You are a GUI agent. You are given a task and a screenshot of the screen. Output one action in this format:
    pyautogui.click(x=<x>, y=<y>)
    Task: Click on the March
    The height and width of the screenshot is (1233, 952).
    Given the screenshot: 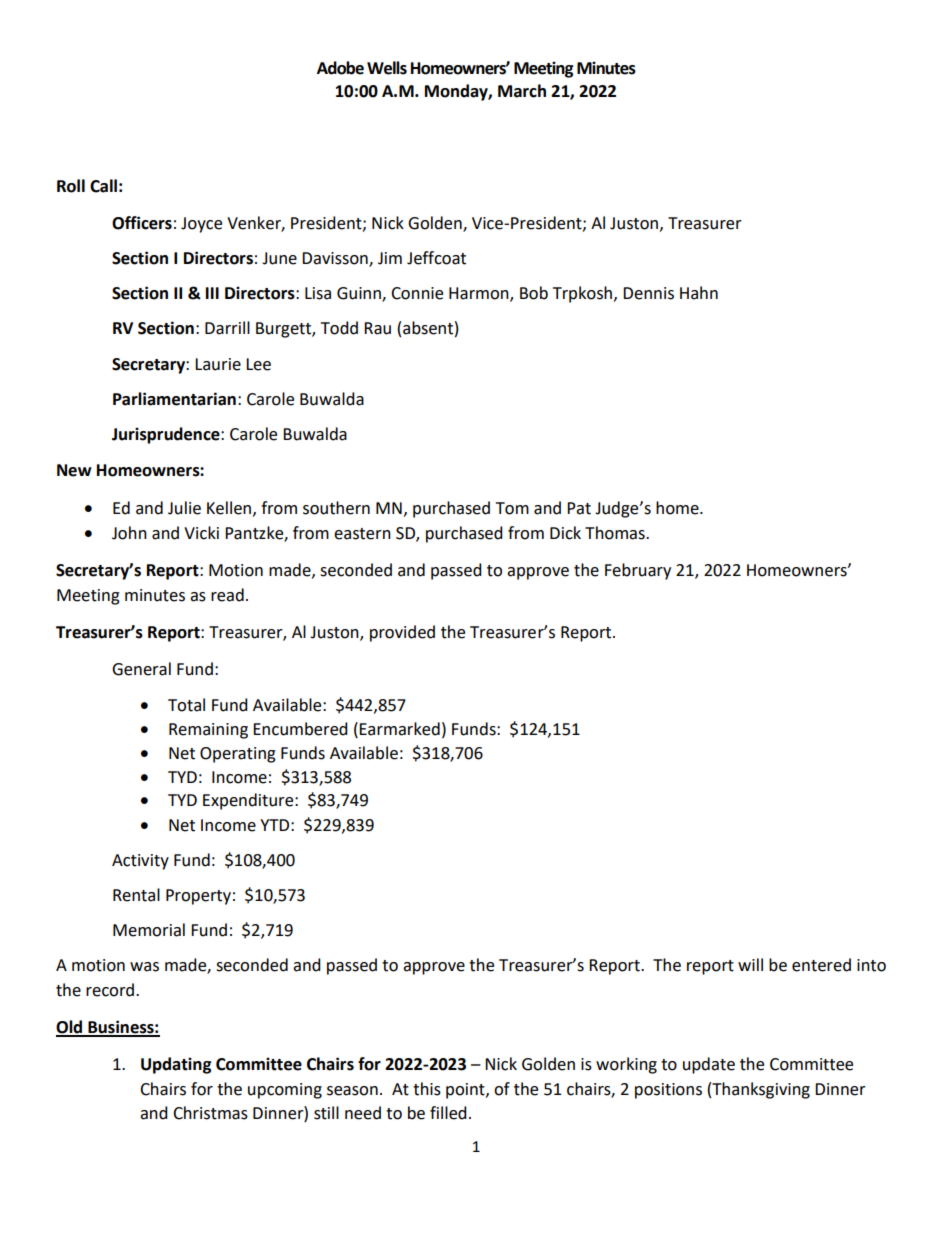 What is the action you would take?
    pyautogui.click(x=522, y=91)
